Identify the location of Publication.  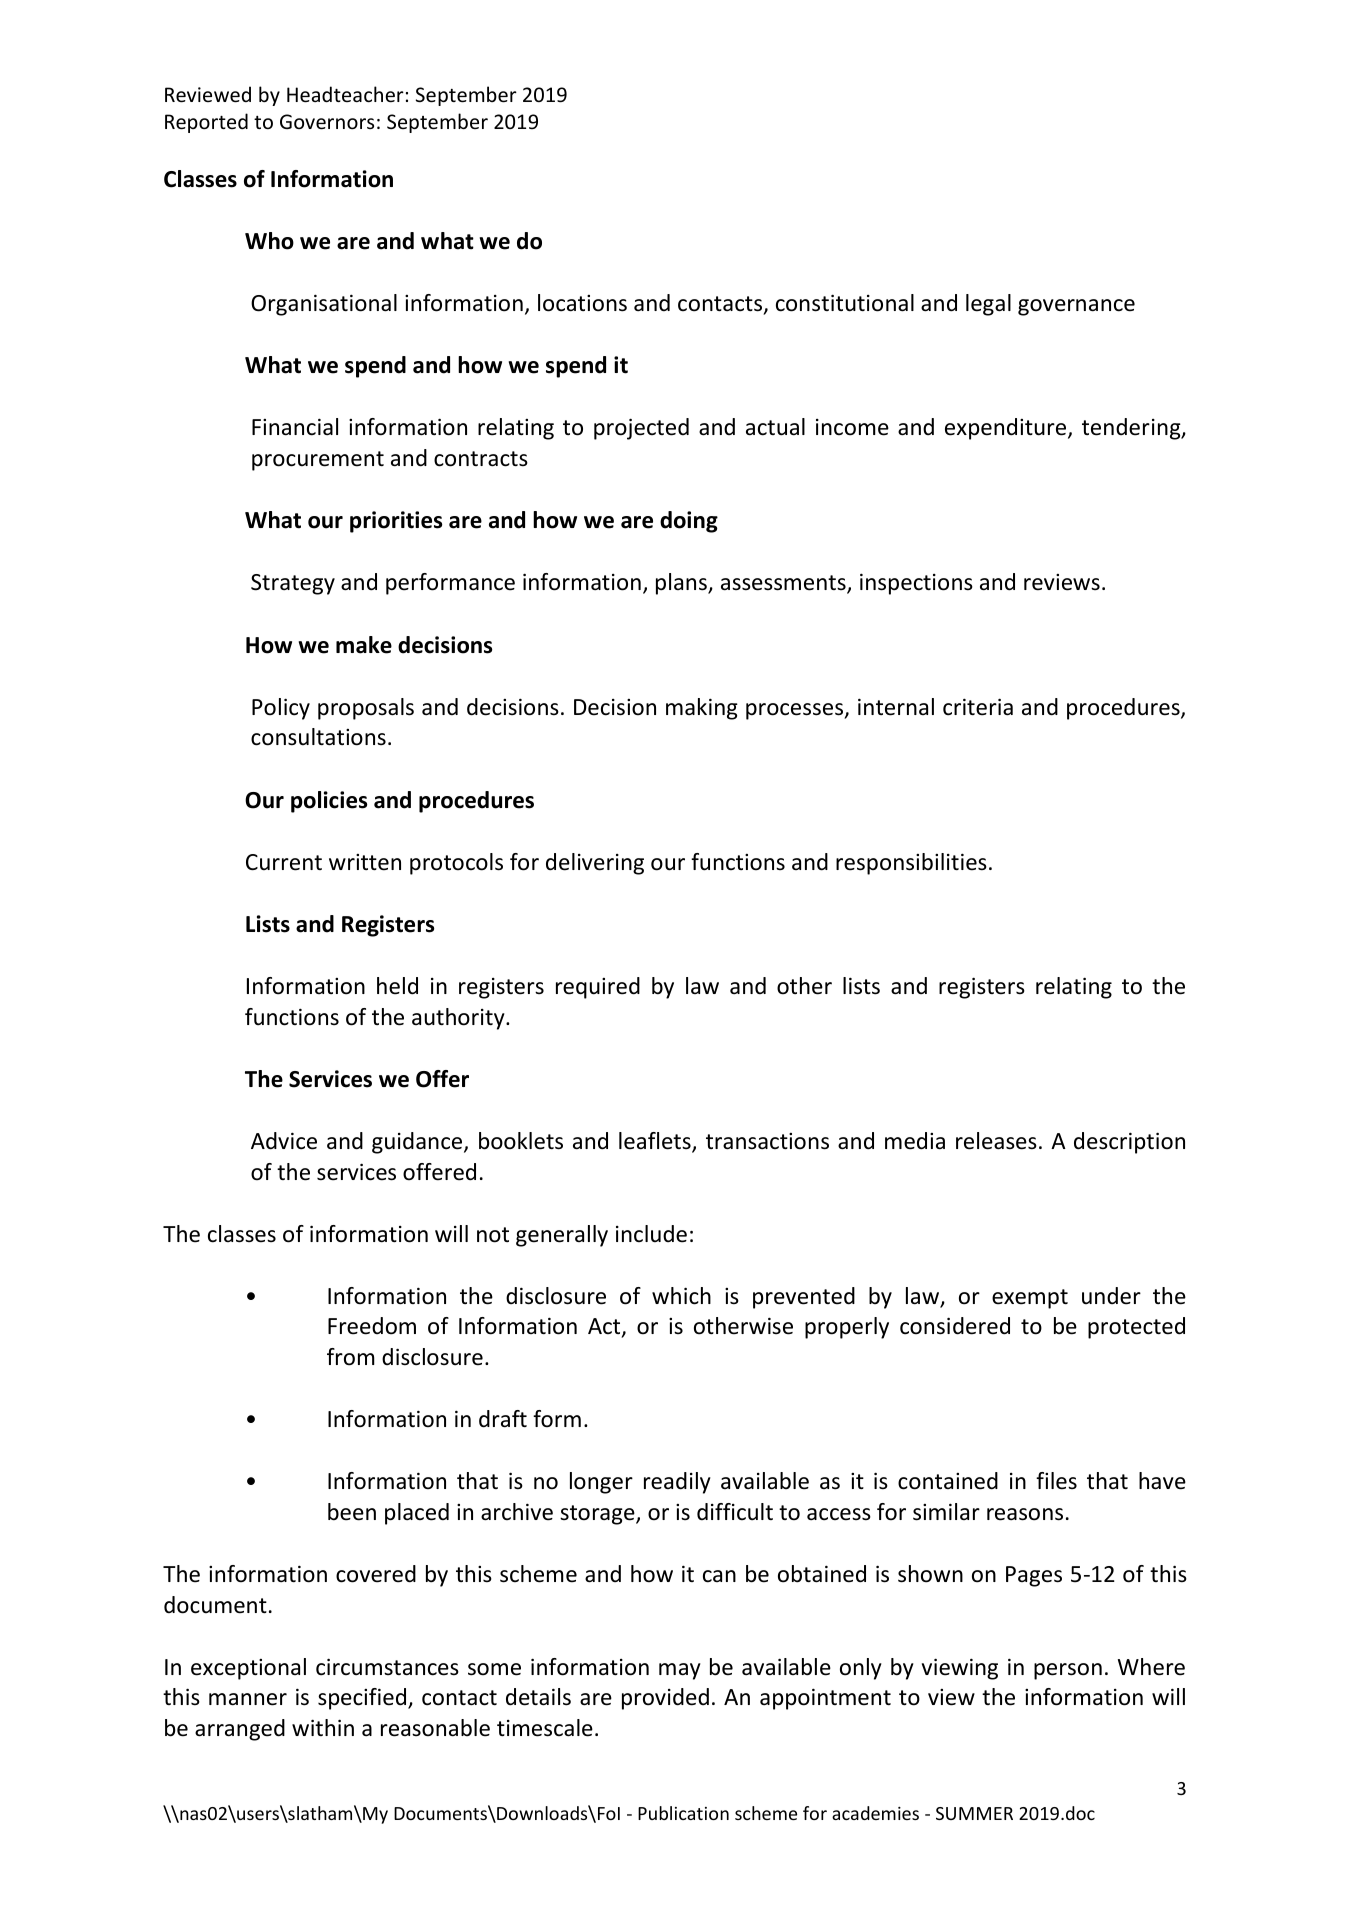
(683, 1813).
